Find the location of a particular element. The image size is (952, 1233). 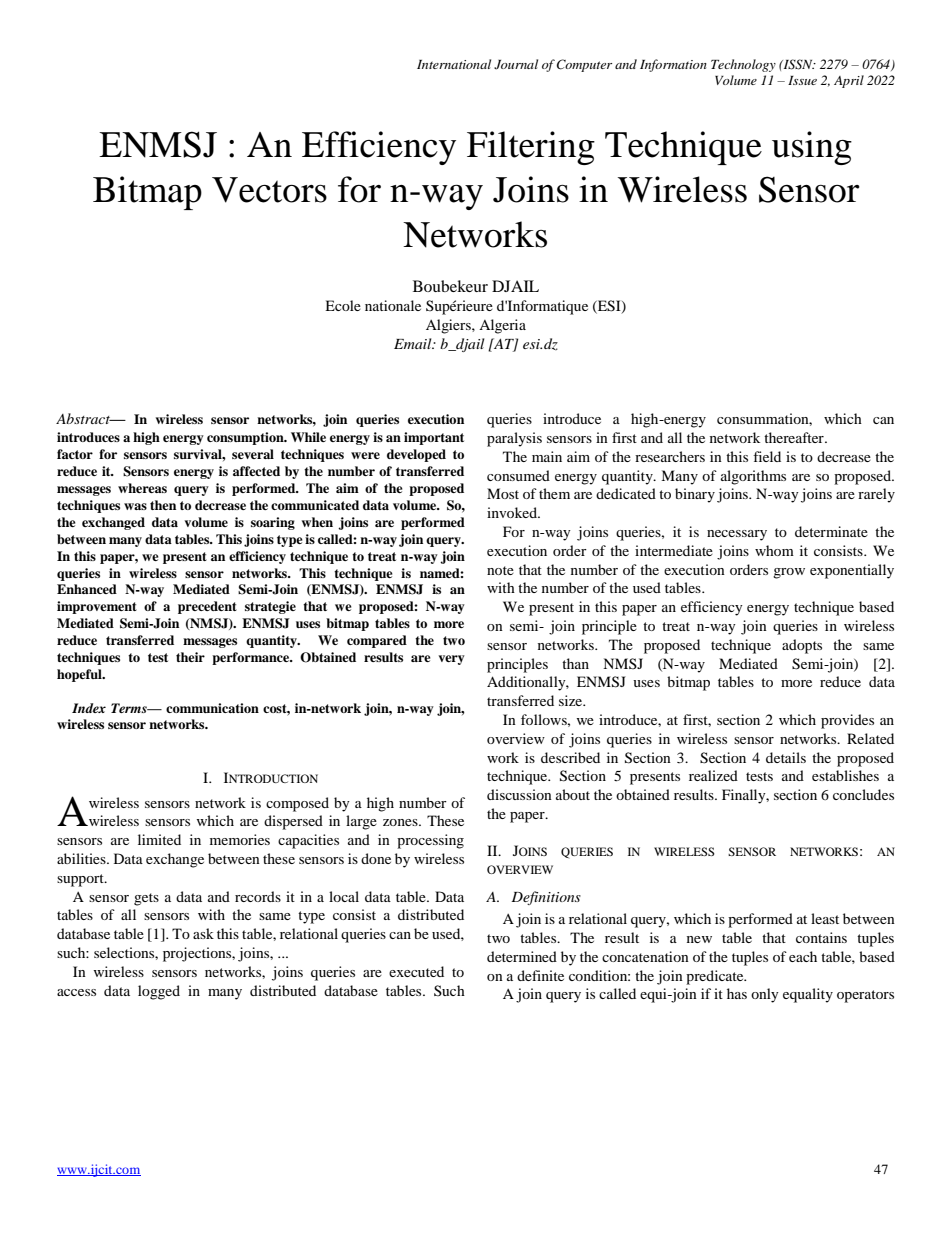

then is located at coordinates (163, 505).
